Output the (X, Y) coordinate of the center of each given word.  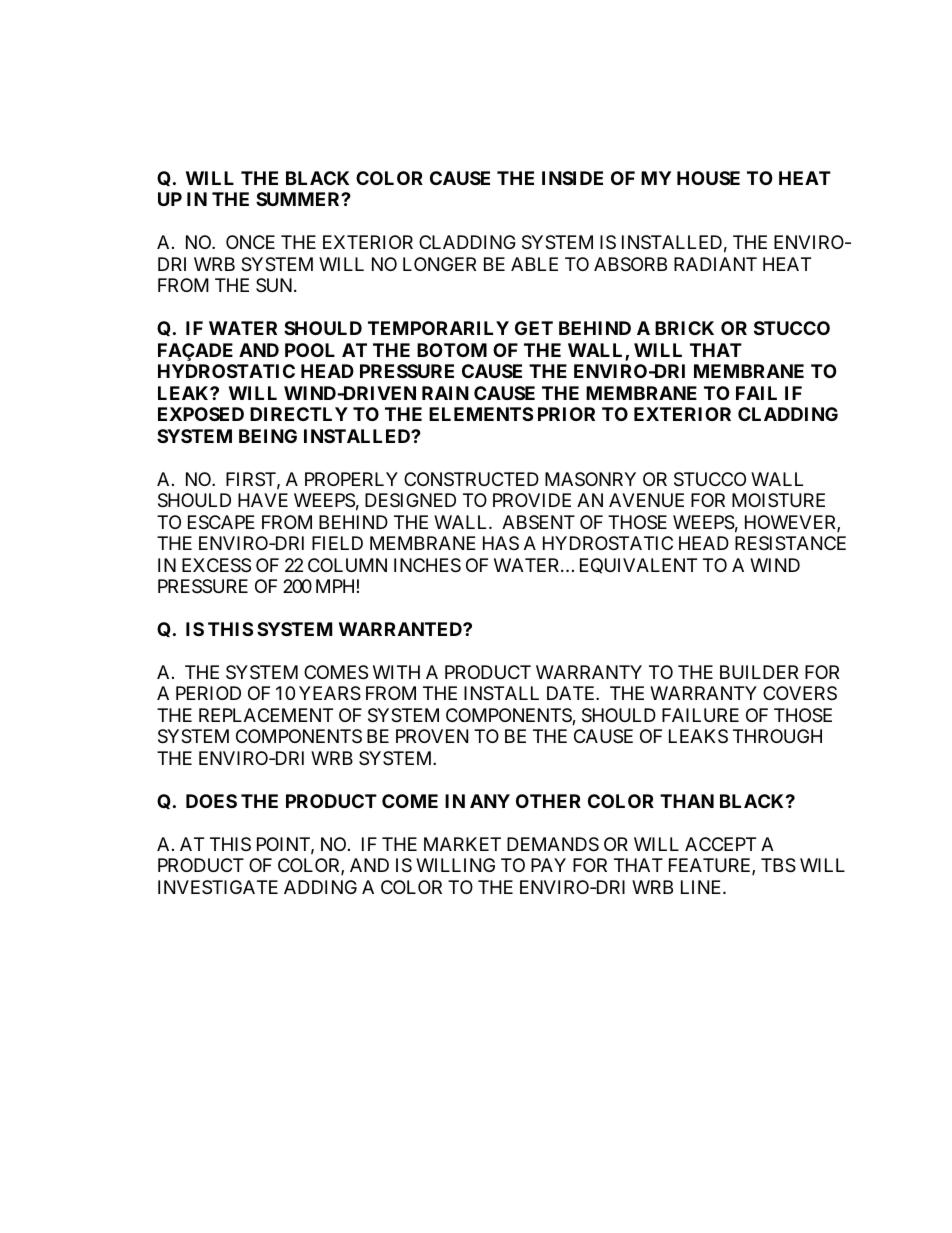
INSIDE (572, 178)
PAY (548, 865)
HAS (501, 543)
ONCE (250, 242)
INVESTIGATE (218, 887)
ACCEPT (720, 844)
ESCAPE (221, 522)
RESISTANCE (790, 543)
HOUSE (708, 178)
